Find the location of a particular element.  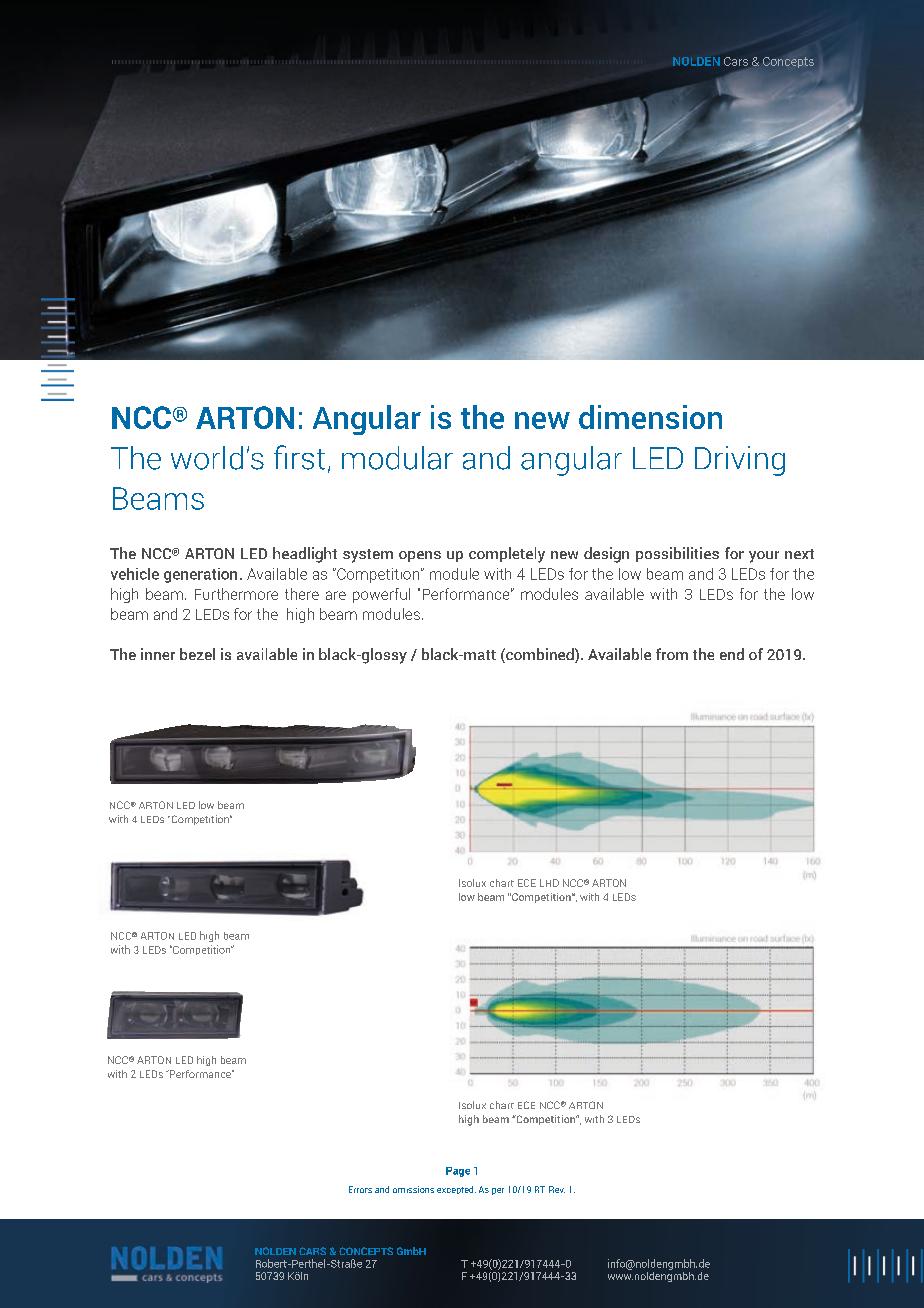

powerful is located at coordinates (381, 595).
